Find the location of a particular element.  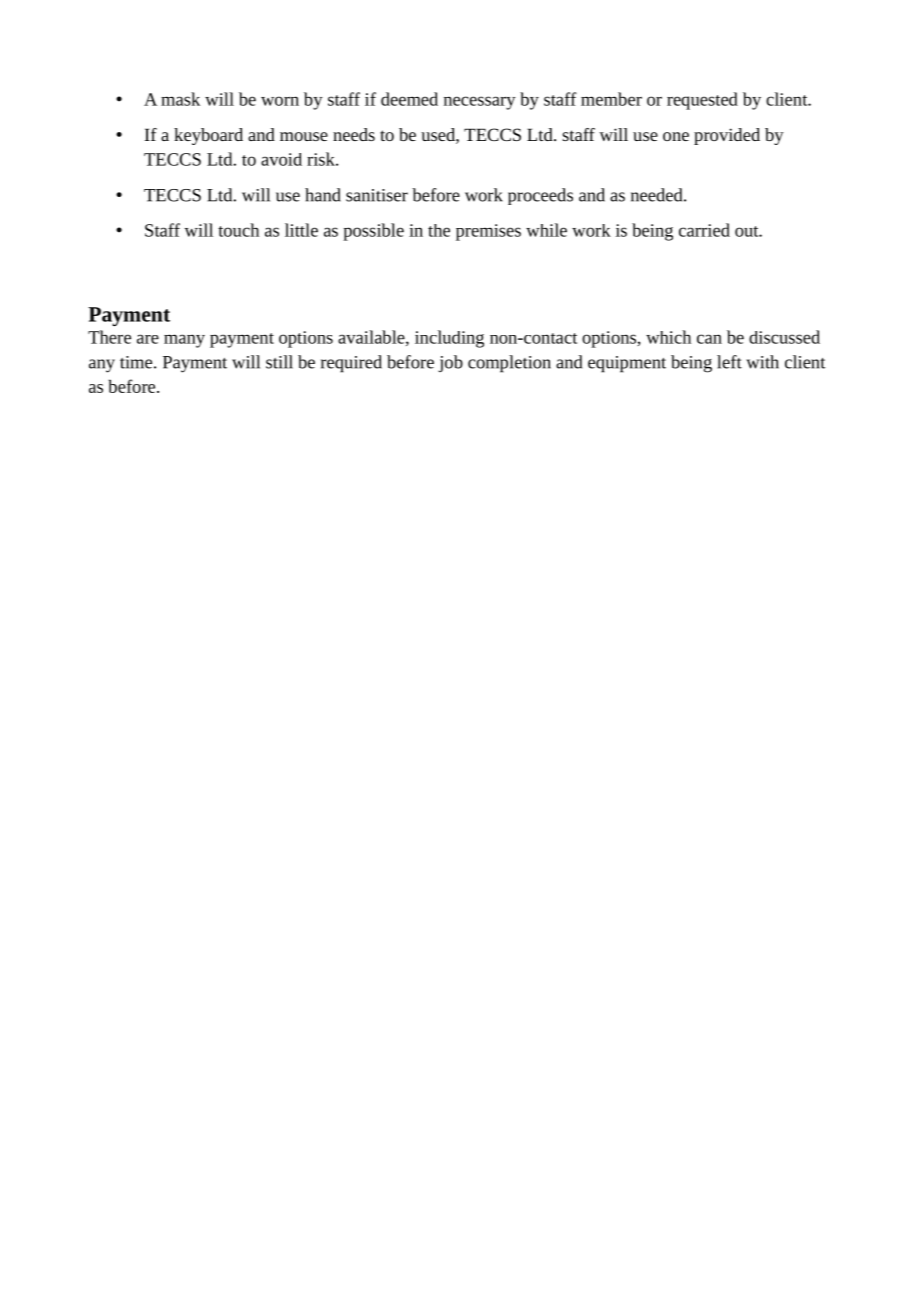

job is located at coordinates (450, 363).
